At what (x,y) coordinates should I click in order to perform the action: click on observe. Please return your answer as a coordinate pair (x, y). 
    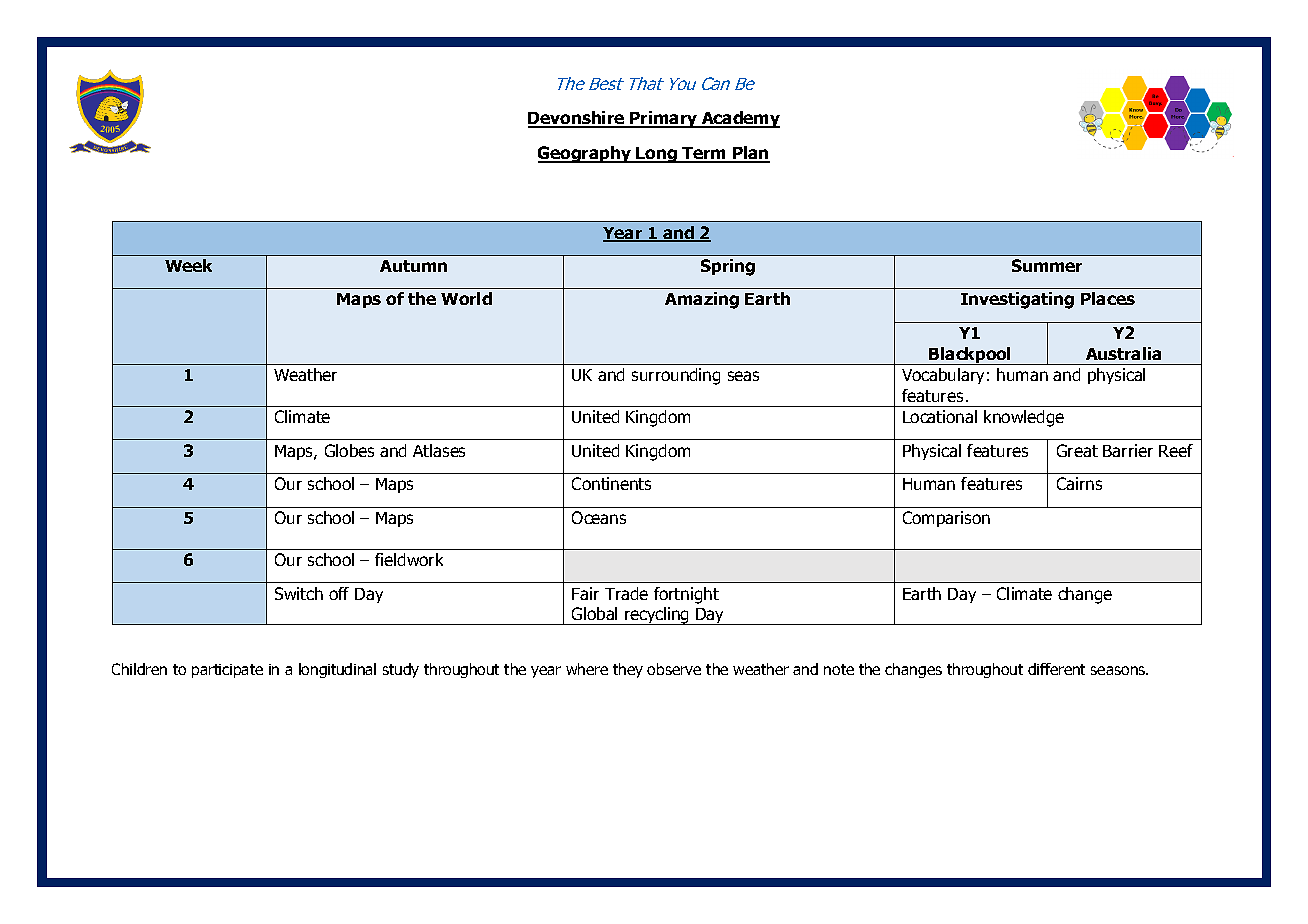
    Looking at the image, I should click on (674, 669).
